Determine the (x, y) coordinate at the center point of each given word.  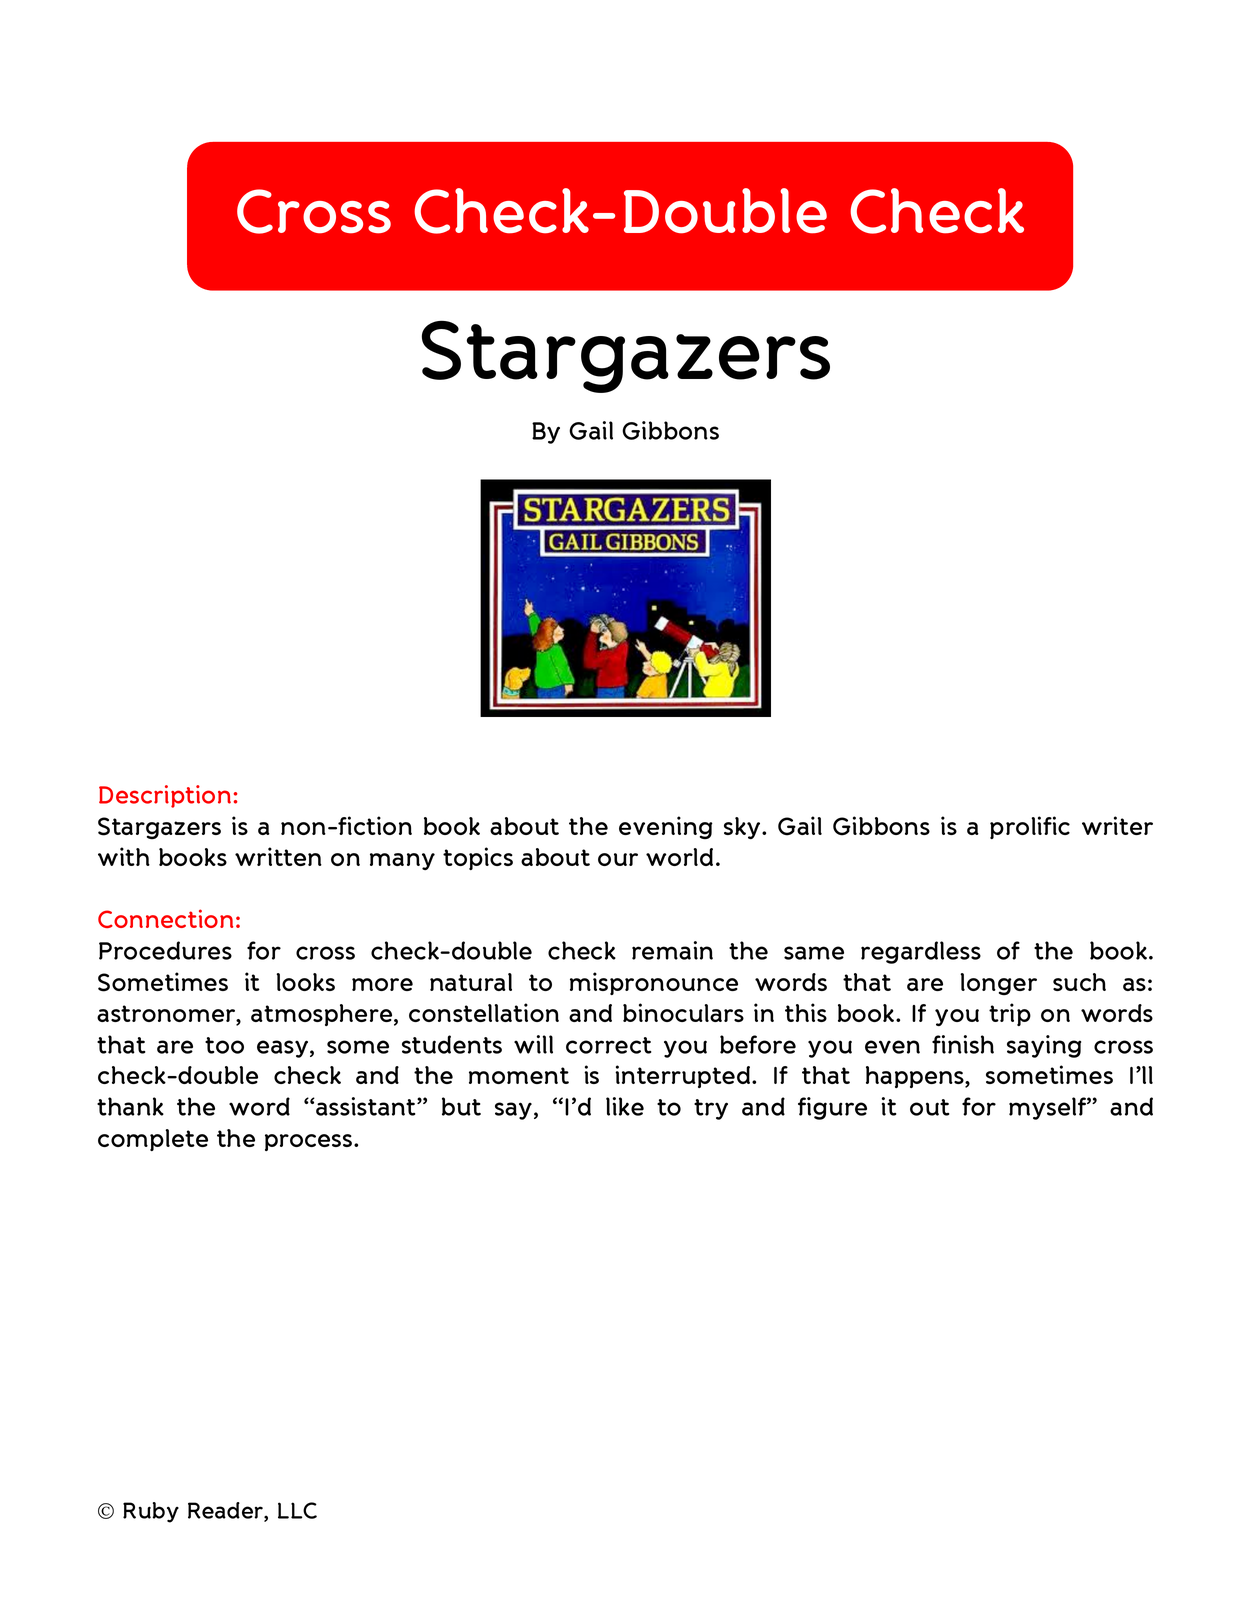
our (618, 859)
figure (832, 1108)
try (711, 1109)
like (625, 1106)
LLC (297, 1510)
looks (305, 982)
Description (165, 796)
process (310, 1142)
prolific (1030, 827)
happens (916, 1077)
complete (153, 1140)
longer (998, 984)
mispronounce (654, 983)
